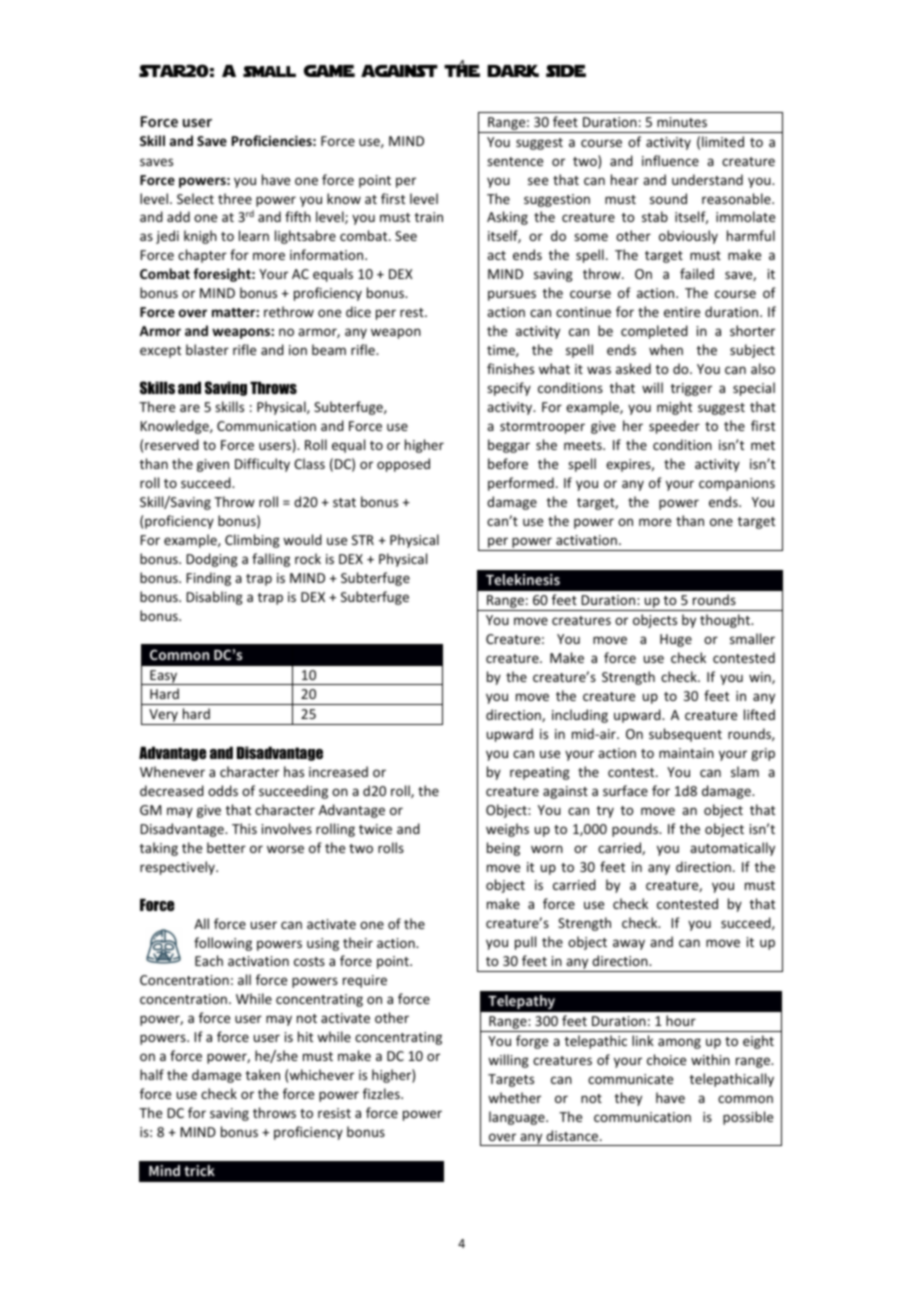  Describe the element at coordinates (262, 465) in the document. I see `Difficulty` at that location.
